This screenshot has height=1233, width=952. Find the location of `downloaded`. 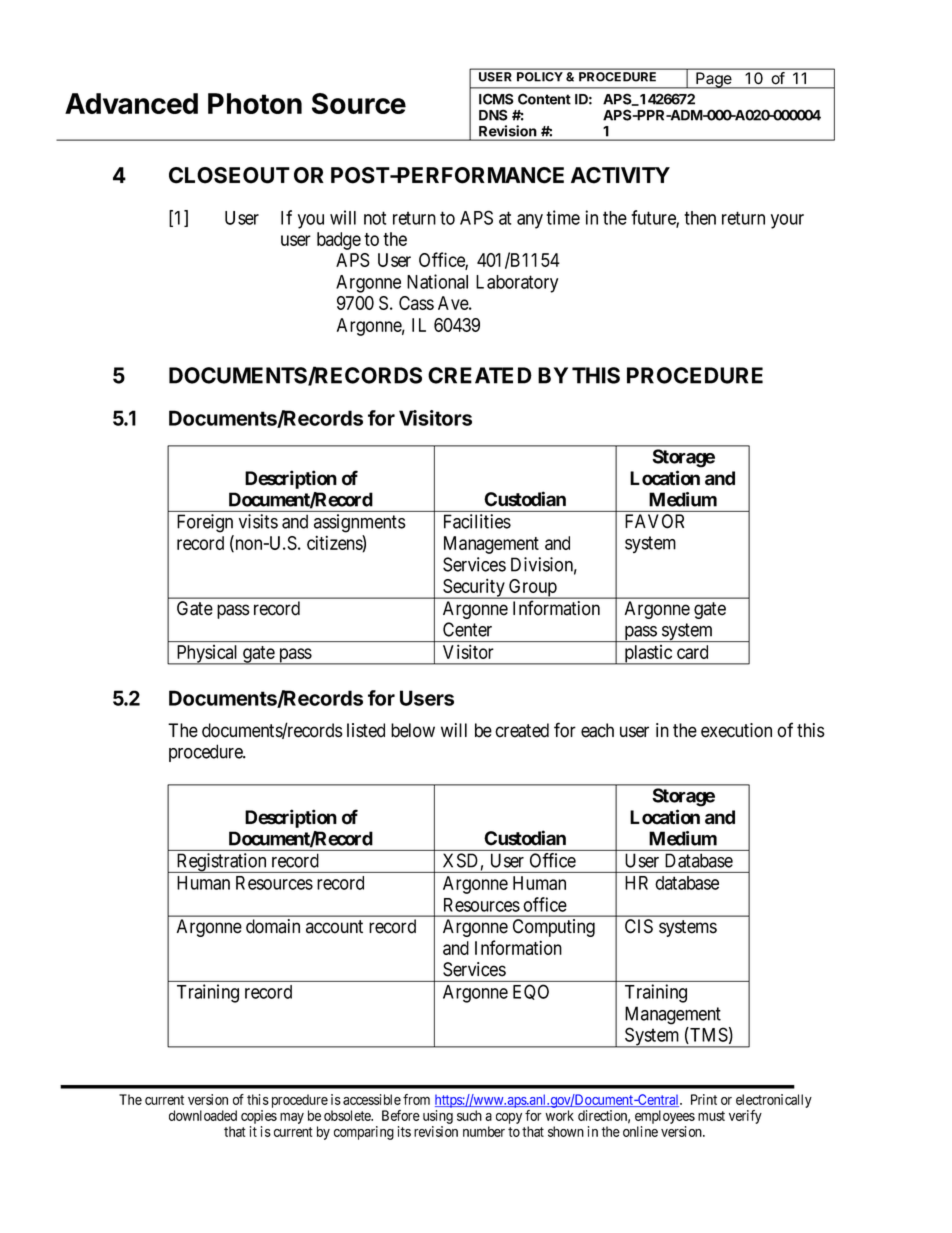

downloaded is located at coordinates (203, 1115).
